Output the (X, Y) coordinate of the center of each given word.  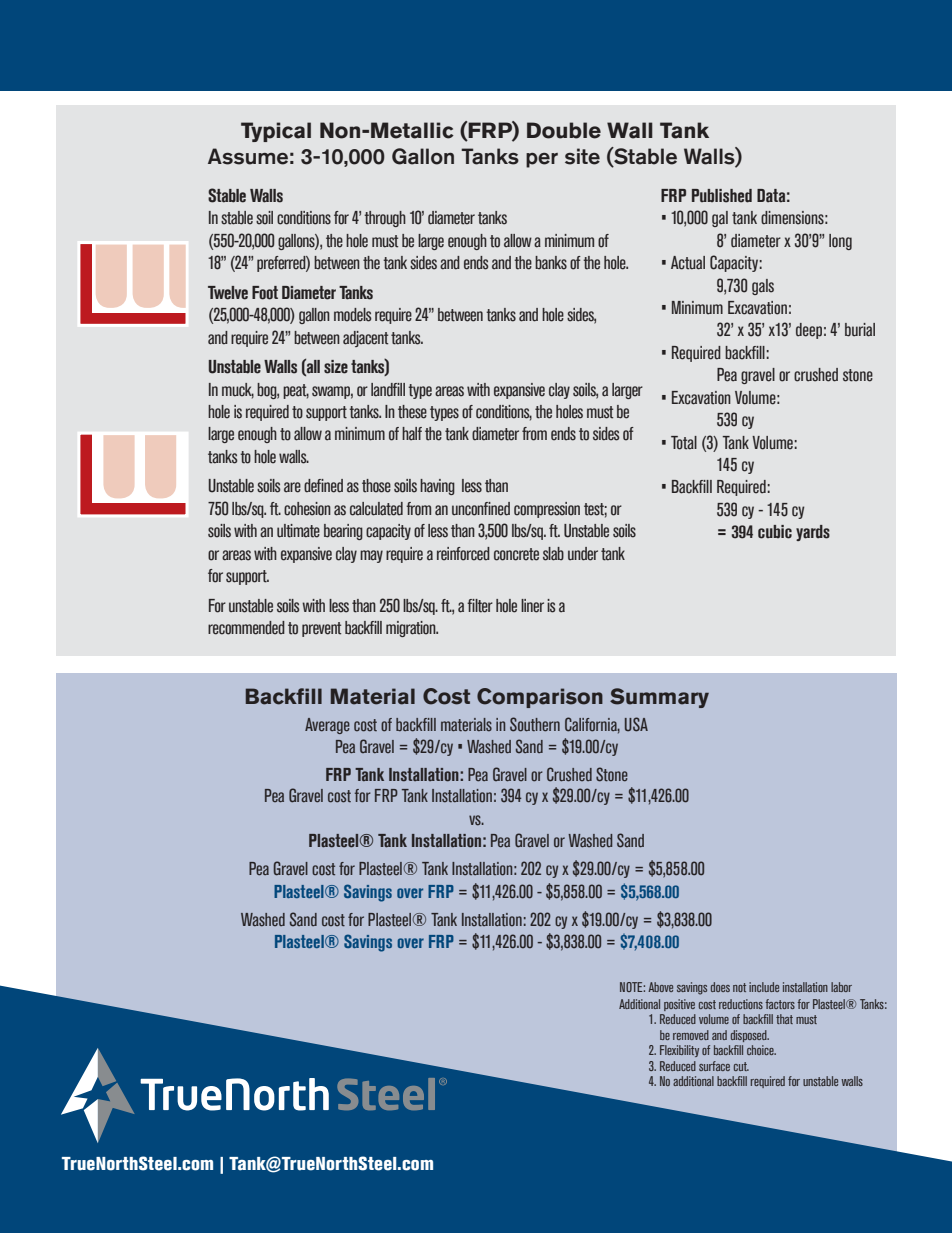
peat (296, 391)
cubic (775, 532)
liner (532, 606)
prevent (321, 629)
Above (660, 987)
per (542, 160)
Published (722, 196)
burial (860, 330)
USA (636, 724)
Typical (276, 132)
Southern (535, 724)
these (412, 412)
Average (327, 726)
